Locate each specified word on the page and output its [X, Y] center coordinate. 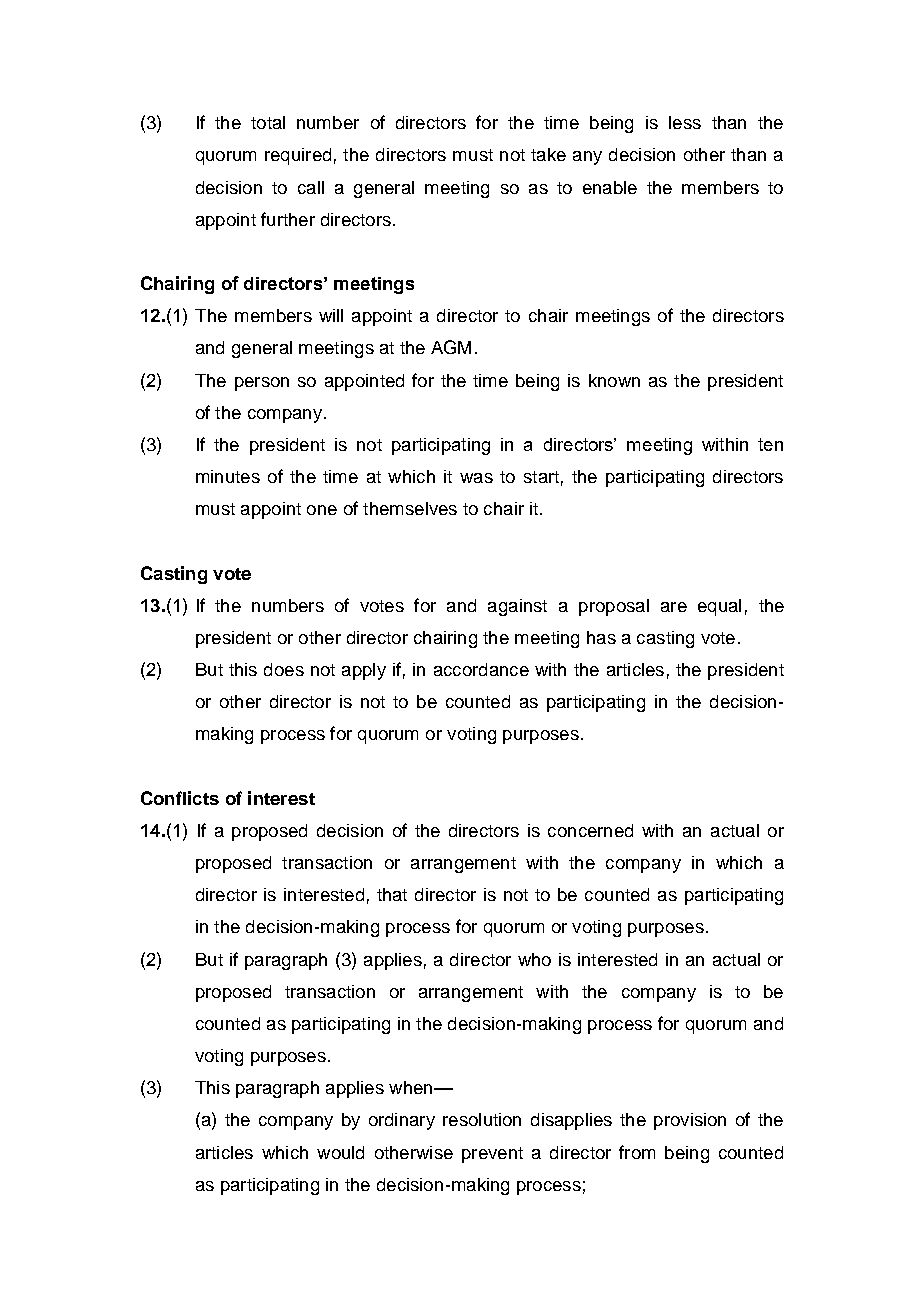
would [340, 1152]
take [548, 154]
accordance [481, 669]
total [268, 122]
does [284, 669]
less [685, 122]
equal [719, 607]
